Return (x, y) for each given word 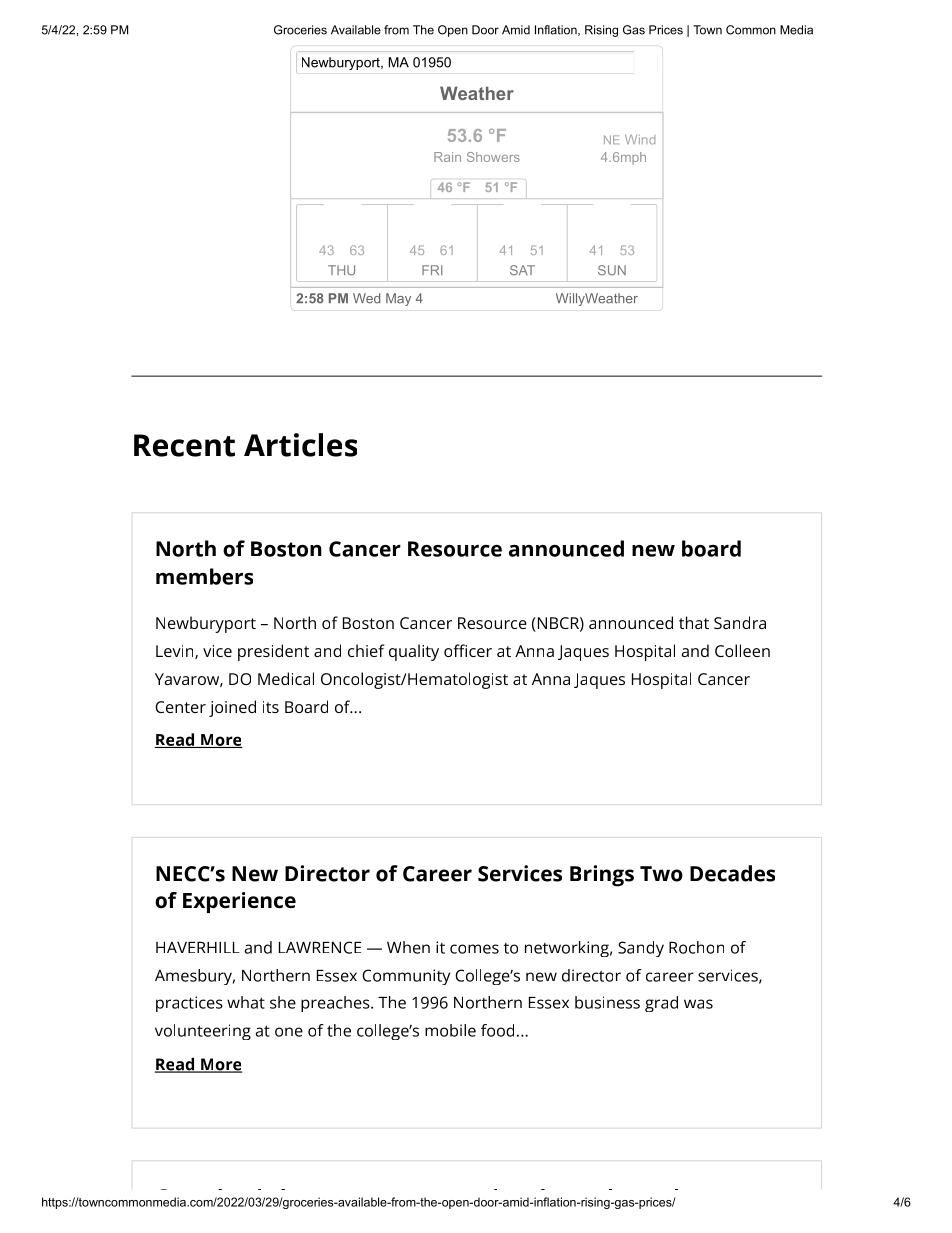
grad (661, 1004)
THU (341, 270)
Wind (640, 140)
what (246, 1002)
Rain (447, 157)
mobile (450, 1030)
